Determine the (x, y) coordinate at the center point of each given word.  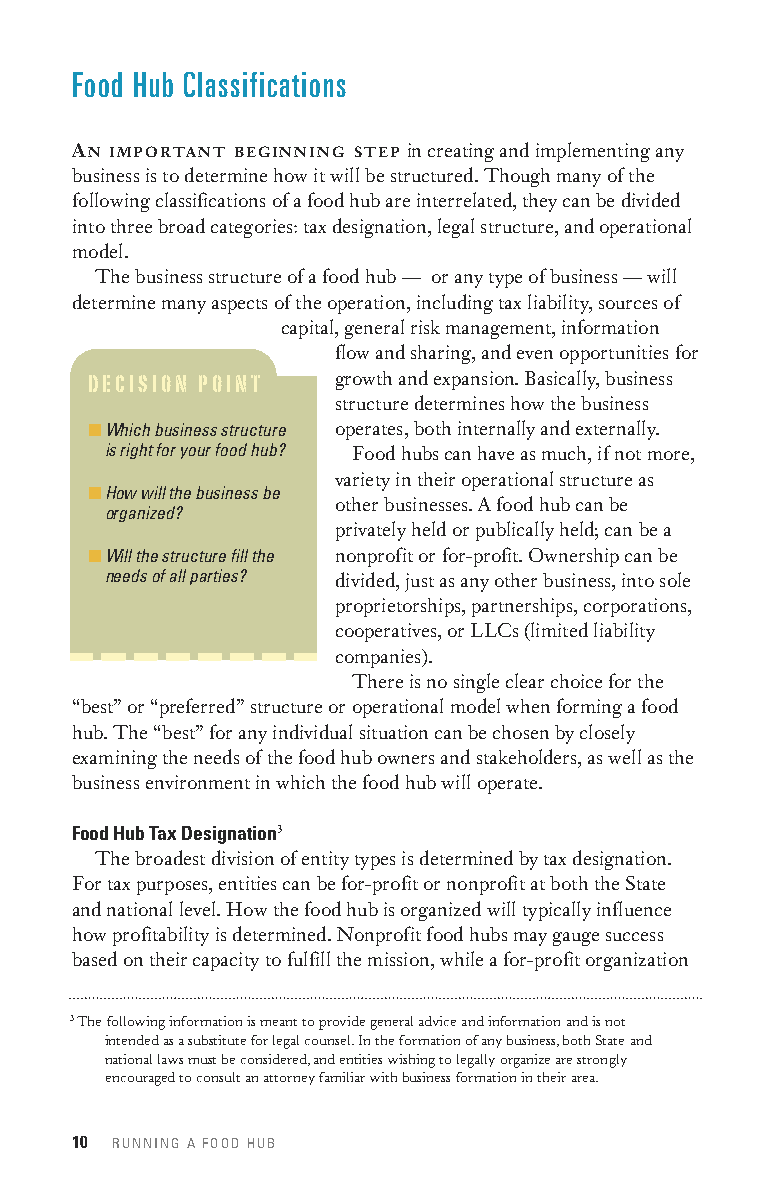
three (131, 226)
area (584, 1079)
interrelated (465, 199)
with (383, 1077)
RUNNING (145, 1143)
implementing (593, 152)
